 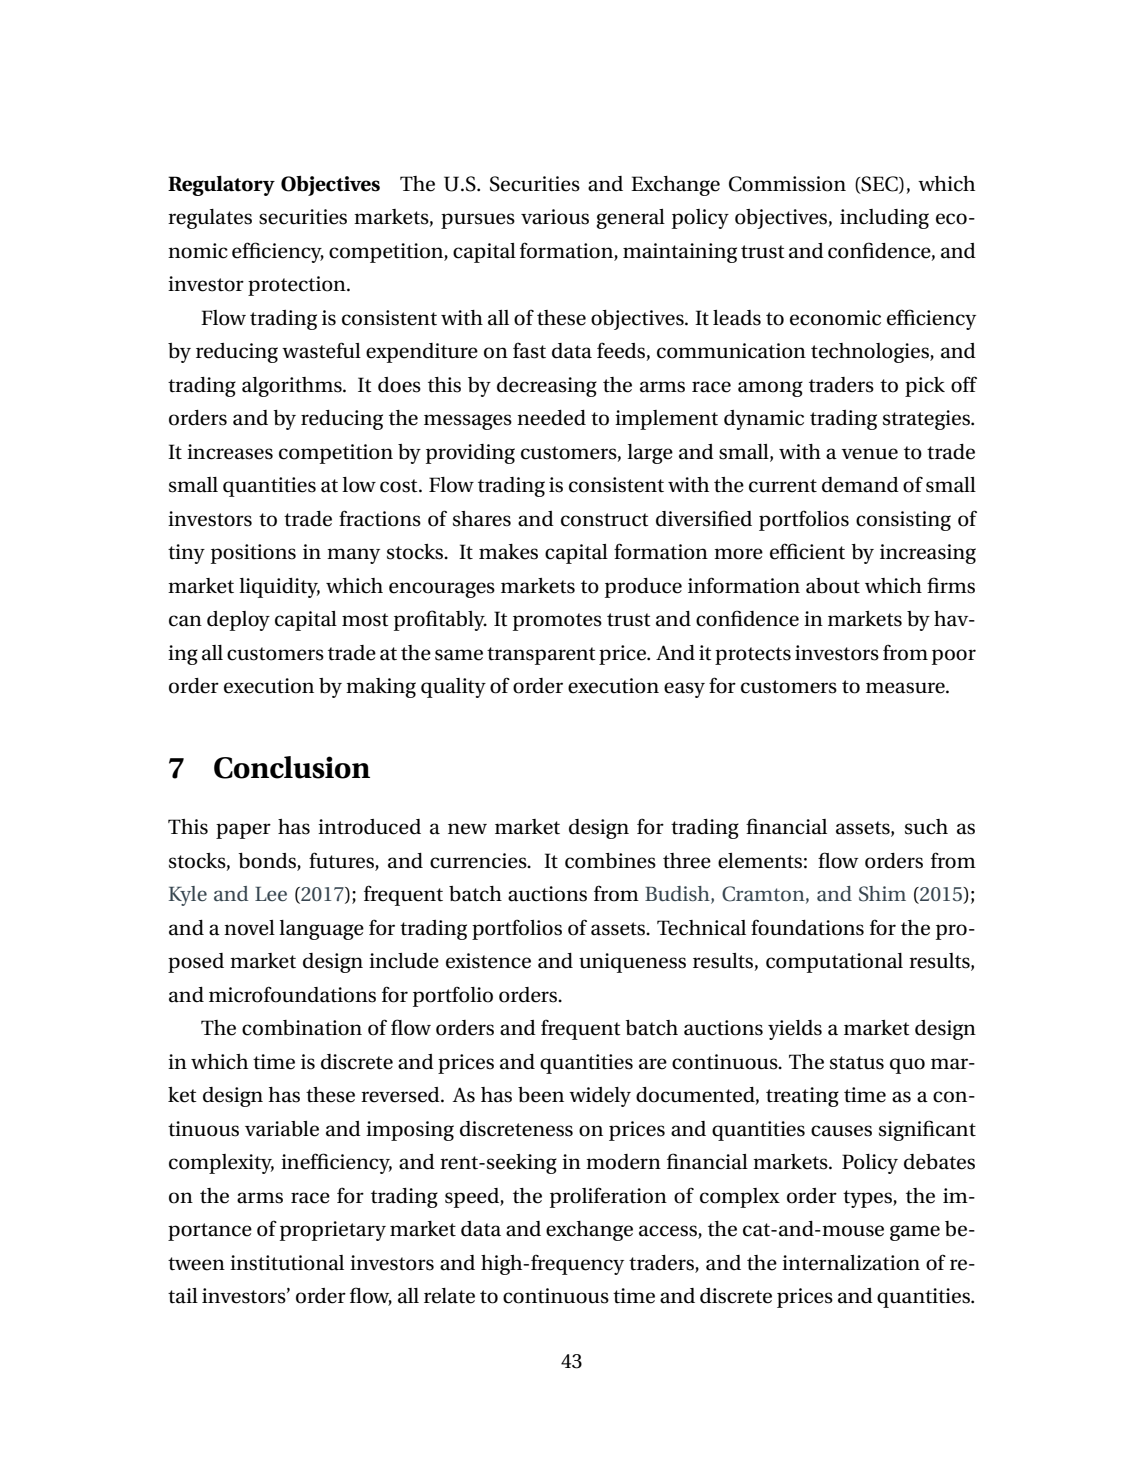 I want to click on proliferation, so click(x=608, y=1197).
